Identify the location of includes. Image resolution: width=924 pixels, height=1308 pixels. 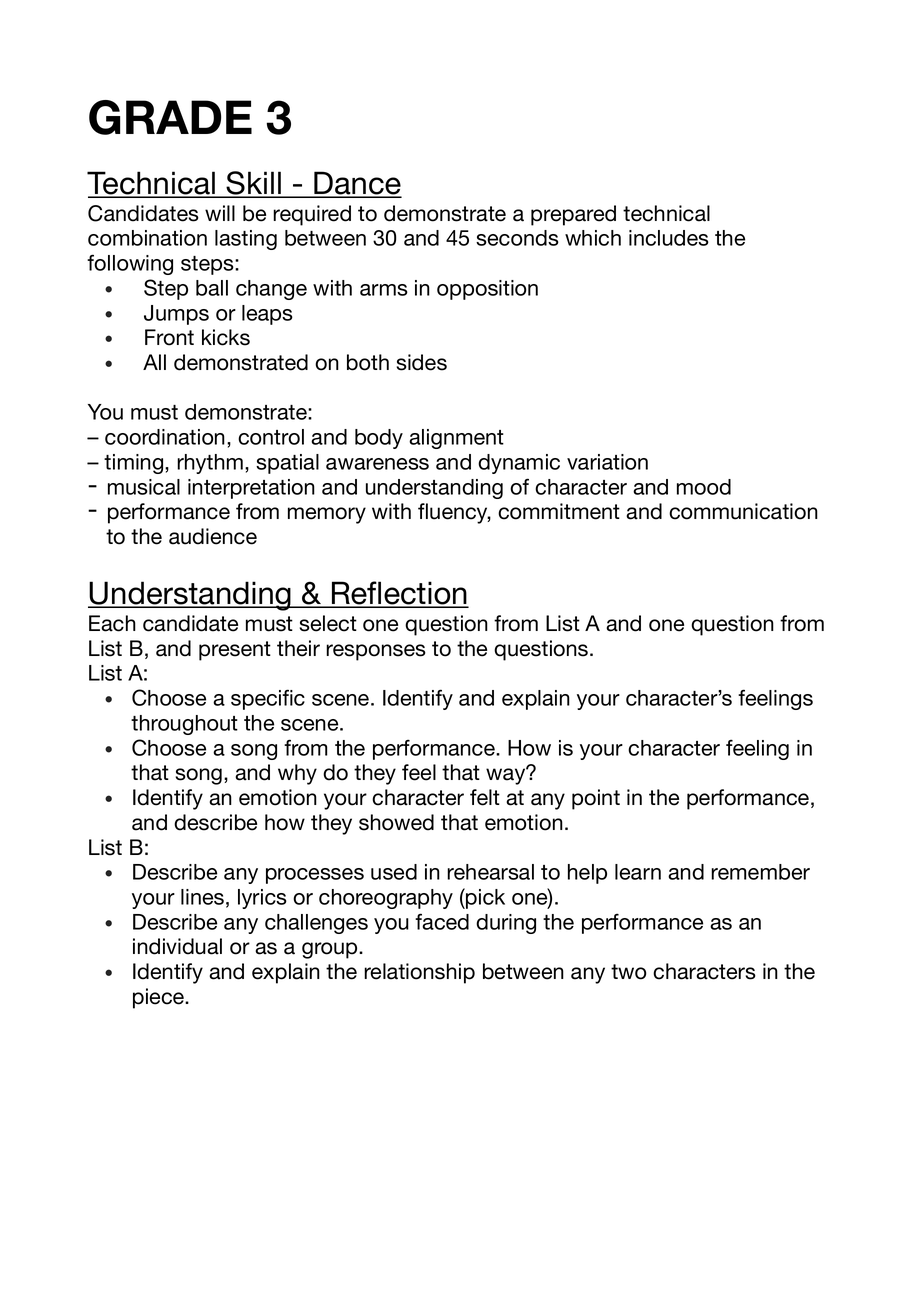
(669, 238).
